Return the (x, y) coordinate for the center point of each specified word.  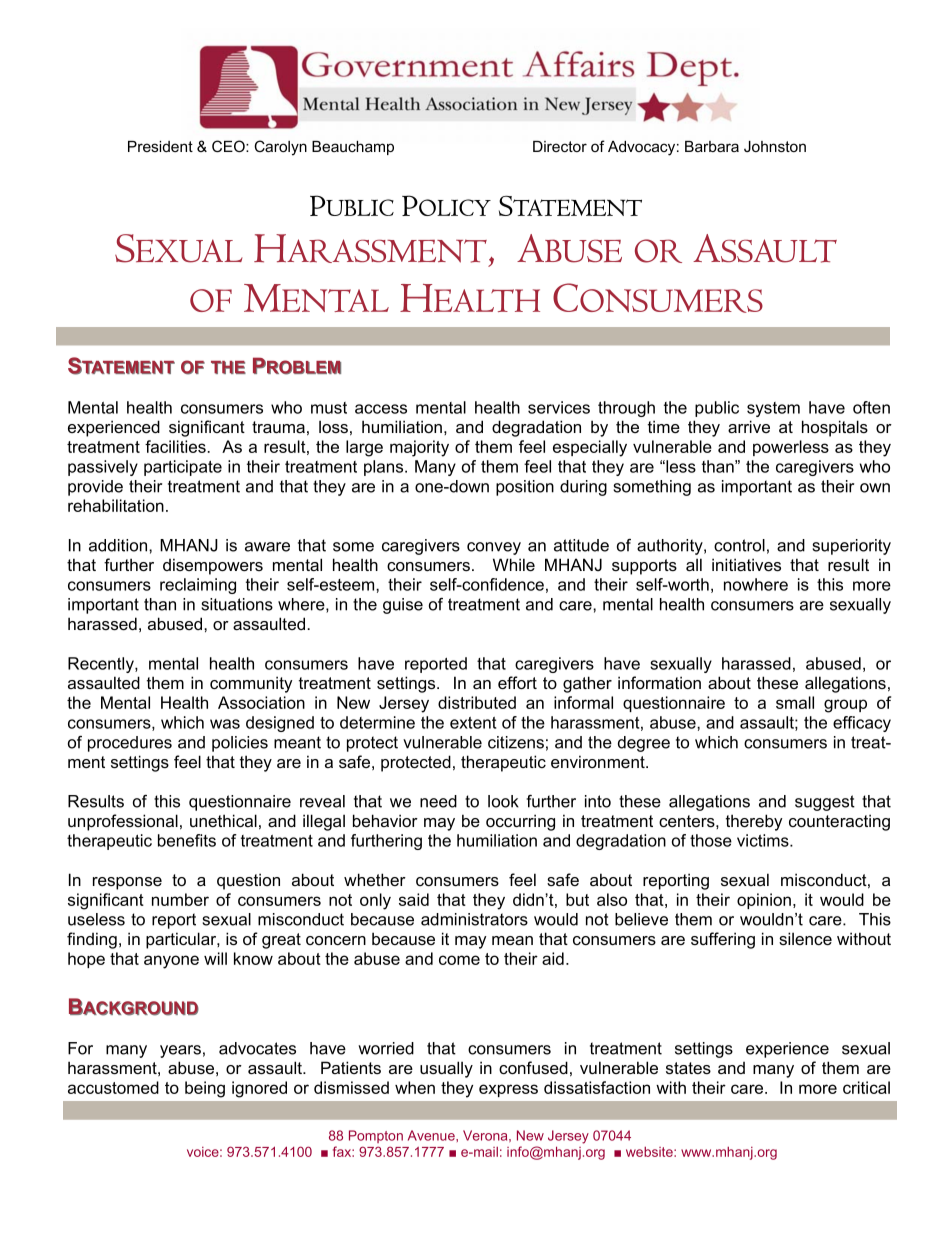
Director (560, 146)
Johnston (775, 146)
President (160, 146)
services (559, 407)
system (773, 409)
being (205, 1089)
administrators (474, 919)
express (508, 1090)
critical (866, 1087)
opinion (765, 901)
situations (237, 604)
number (180, 899)
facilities (176, 446)
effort (517, 682)
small (795, 702)
